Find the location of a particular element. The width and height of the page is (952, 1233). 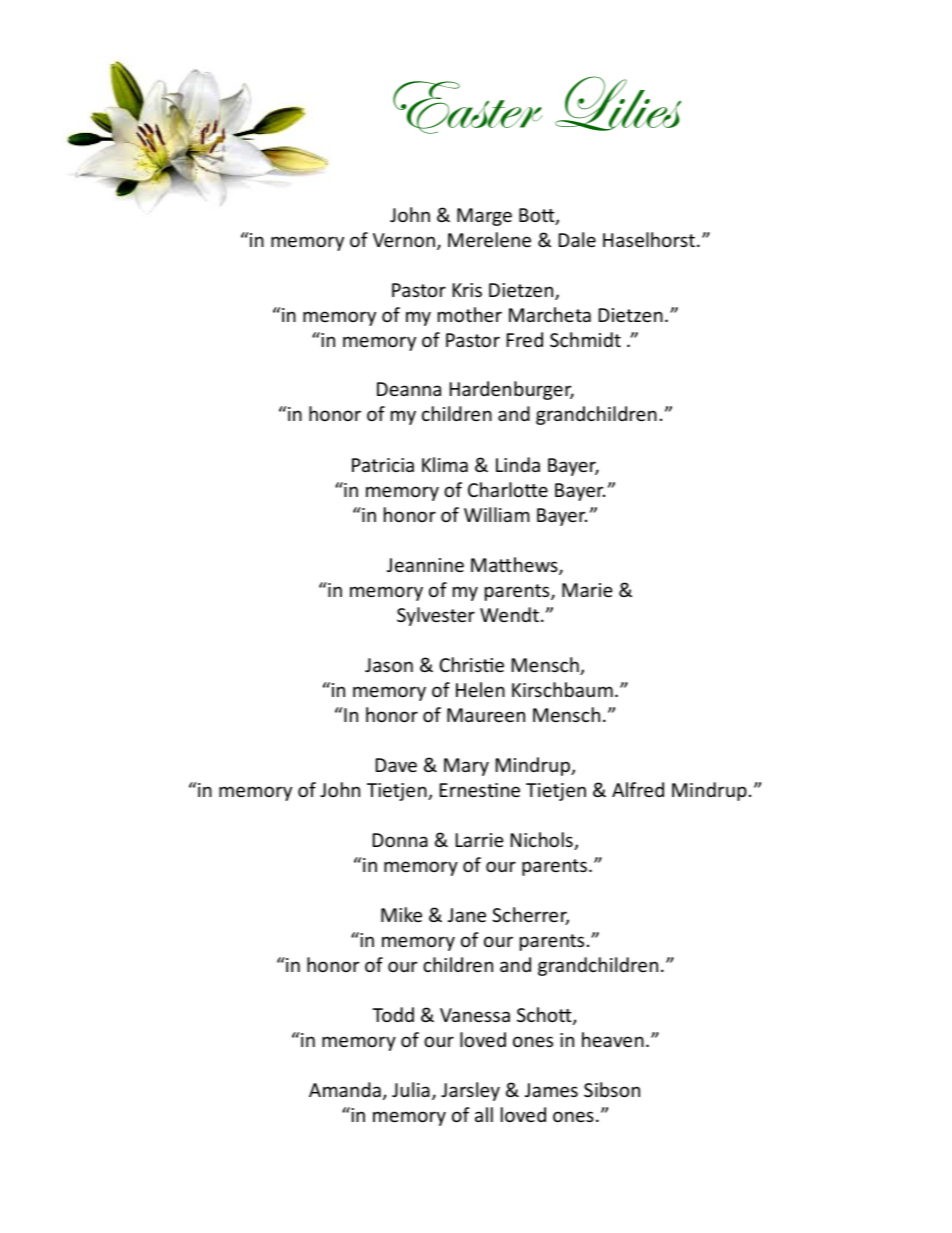

James is located at coordinates (551, 1090).
